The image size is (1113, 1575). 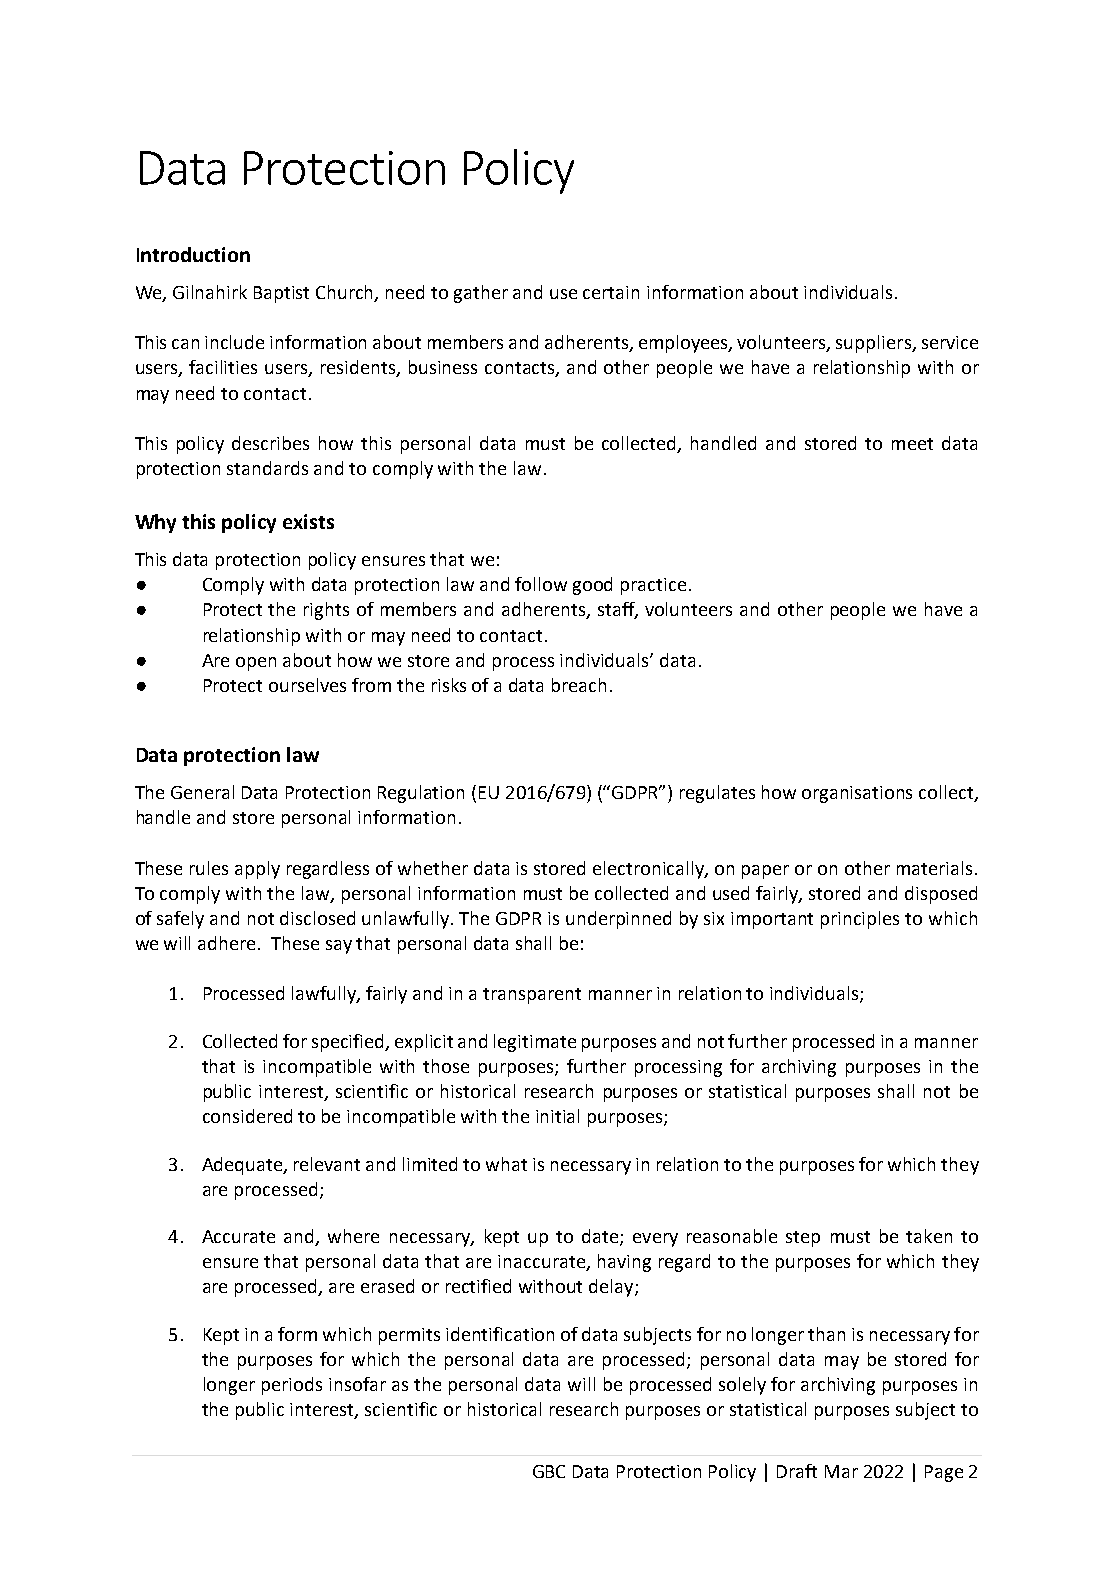 What do you see at coordinates (618, 920) in the screenshot?
I see `underpinned` at bounding box center [618, 920].
